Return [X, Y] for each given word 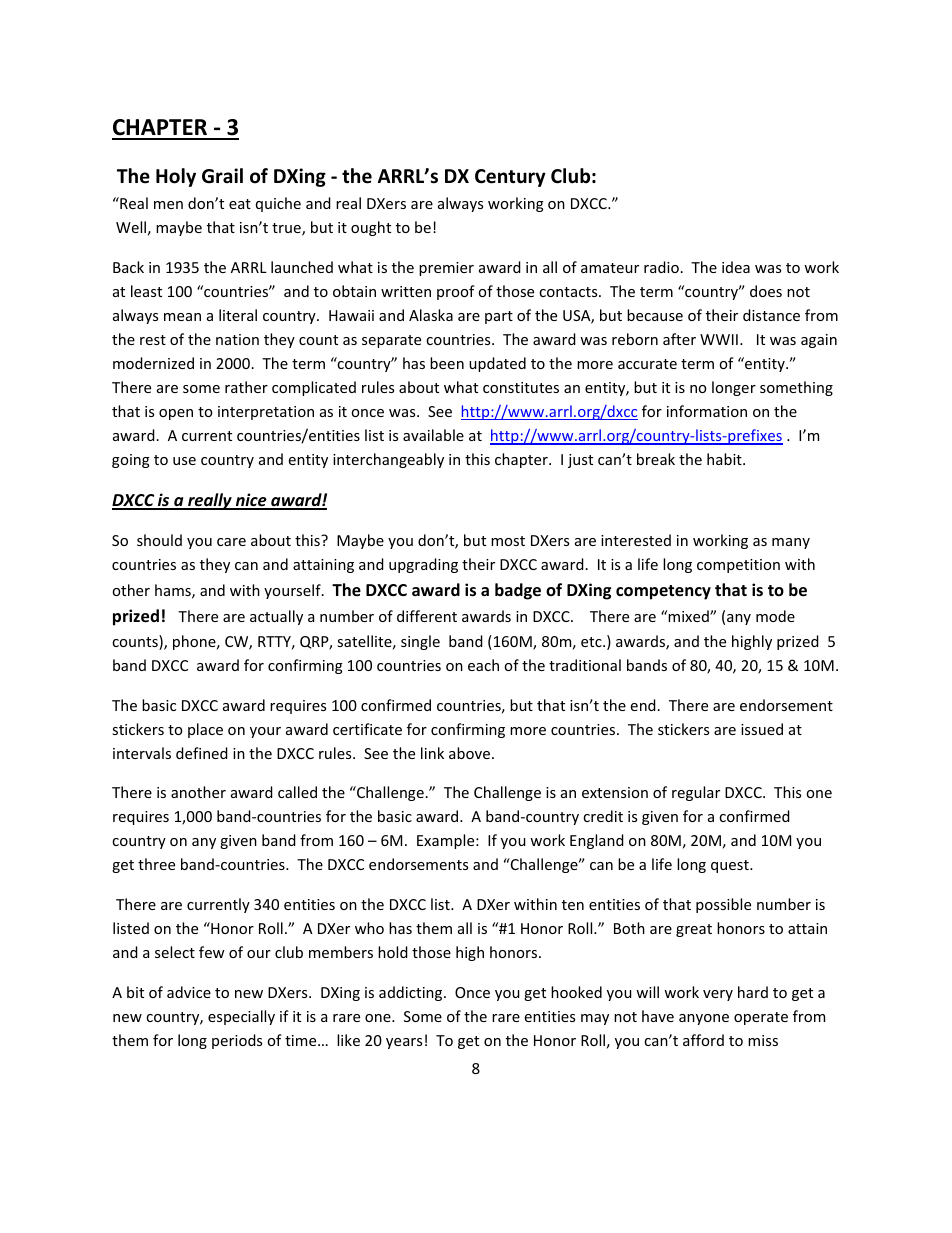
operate [761, 1018]
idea [736, 267]
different [427, 616]
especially [241, 1017]
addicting [412, 993]
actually [276, 617]
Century [510, 178]
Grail [222, 176]
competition [738, 566]
